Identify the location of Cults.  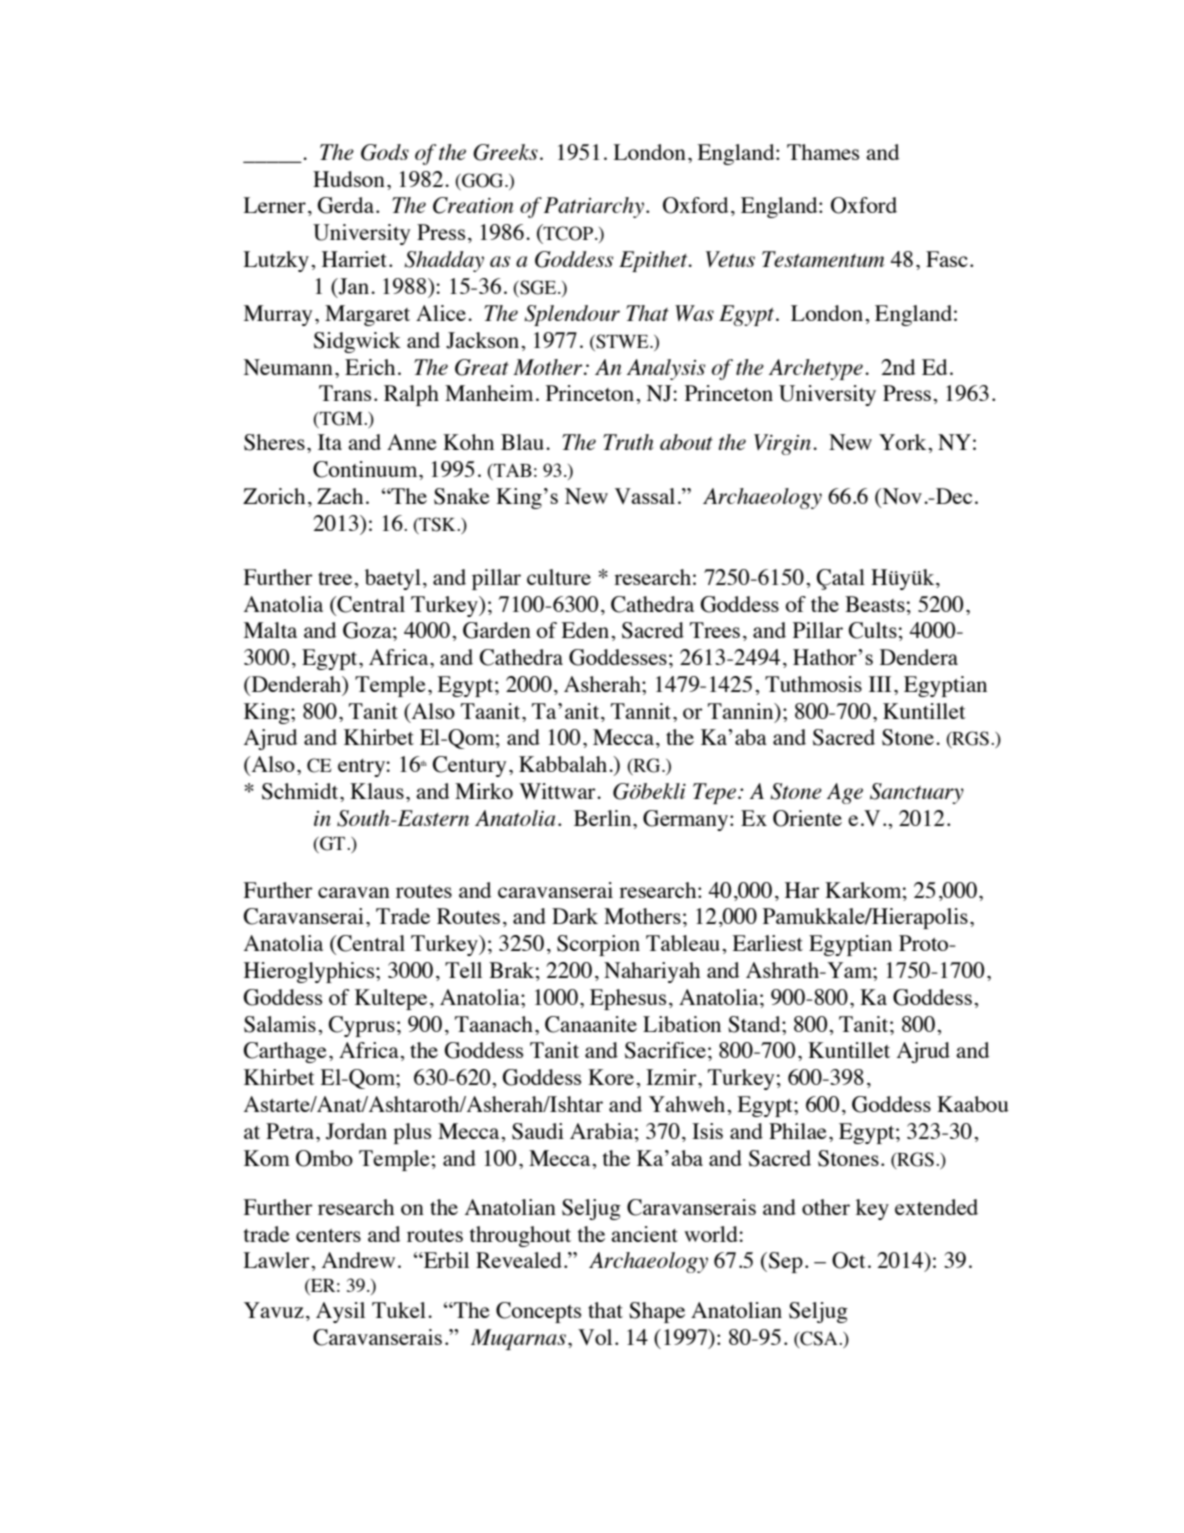
(872, 630).
